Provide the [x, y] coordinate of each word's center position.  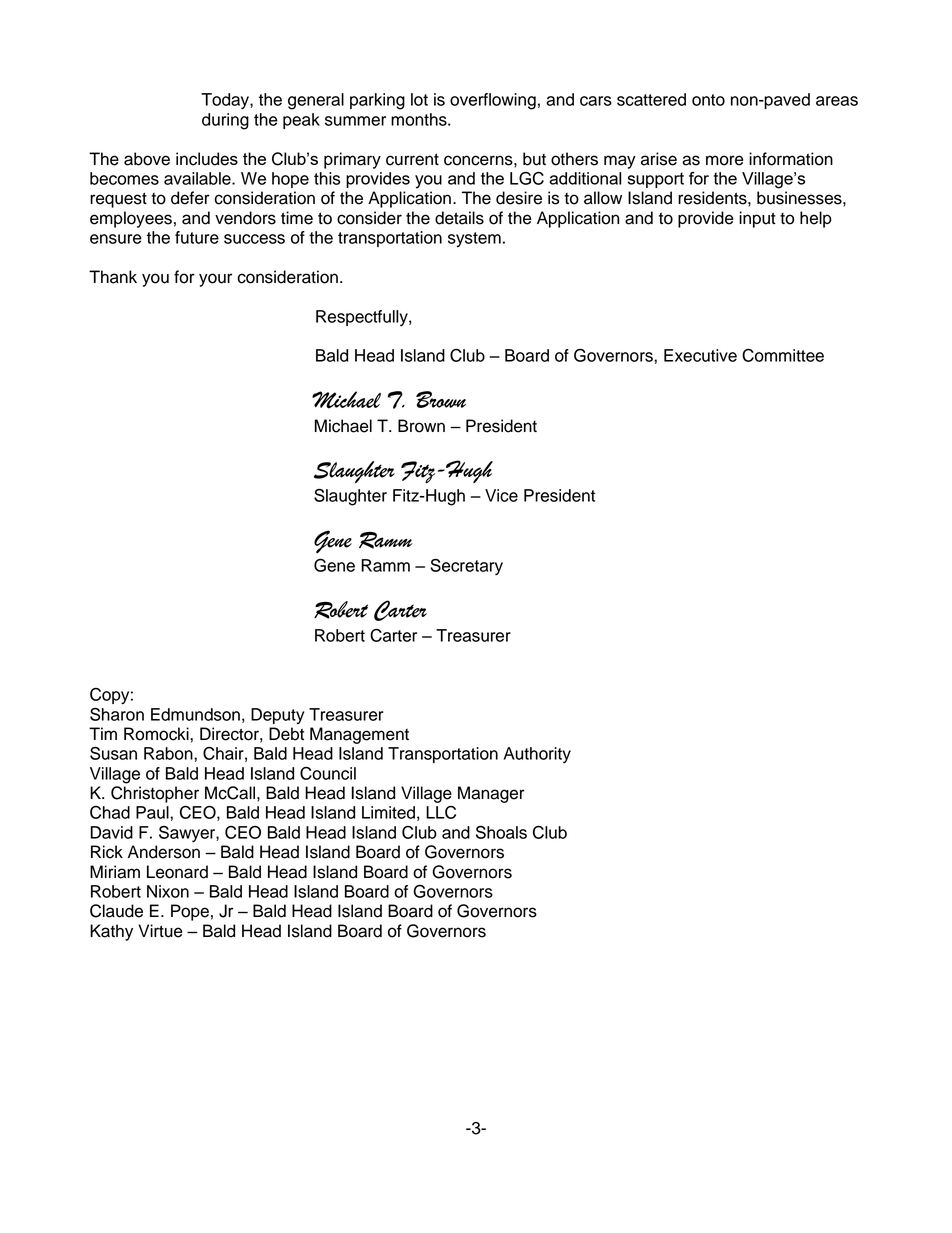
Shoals [501, 832]
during [225, 121]
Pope [190, 912]
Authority [537, 755]
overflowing [493, 101]
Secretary [466, 566]
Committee [783, 355]
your [215, 280]
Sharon [117, 714]
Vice [501, 495]
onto [708, 100]
